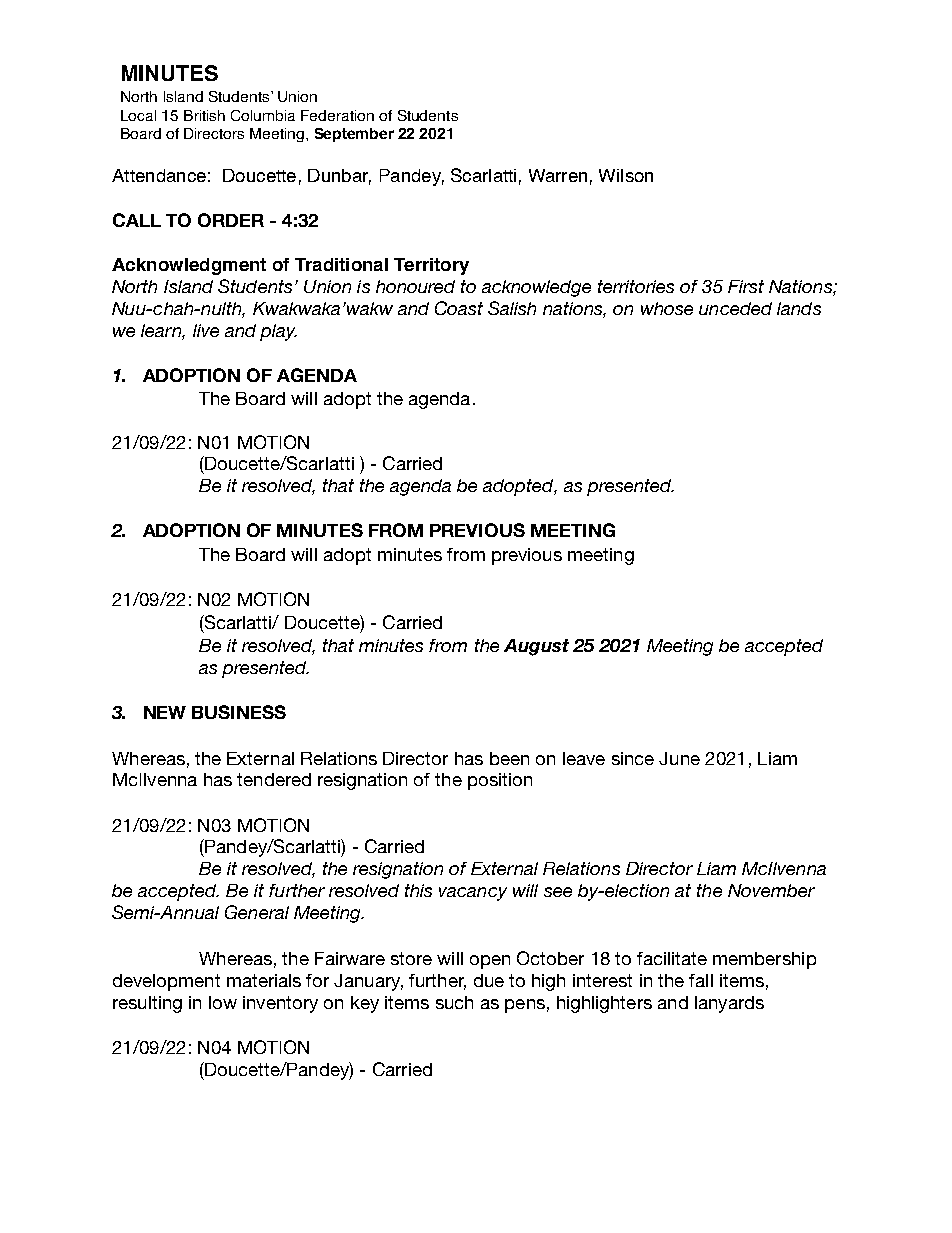  Describe the element at coordinates (536, 647) in the screenshot. I see `August` at that location.
